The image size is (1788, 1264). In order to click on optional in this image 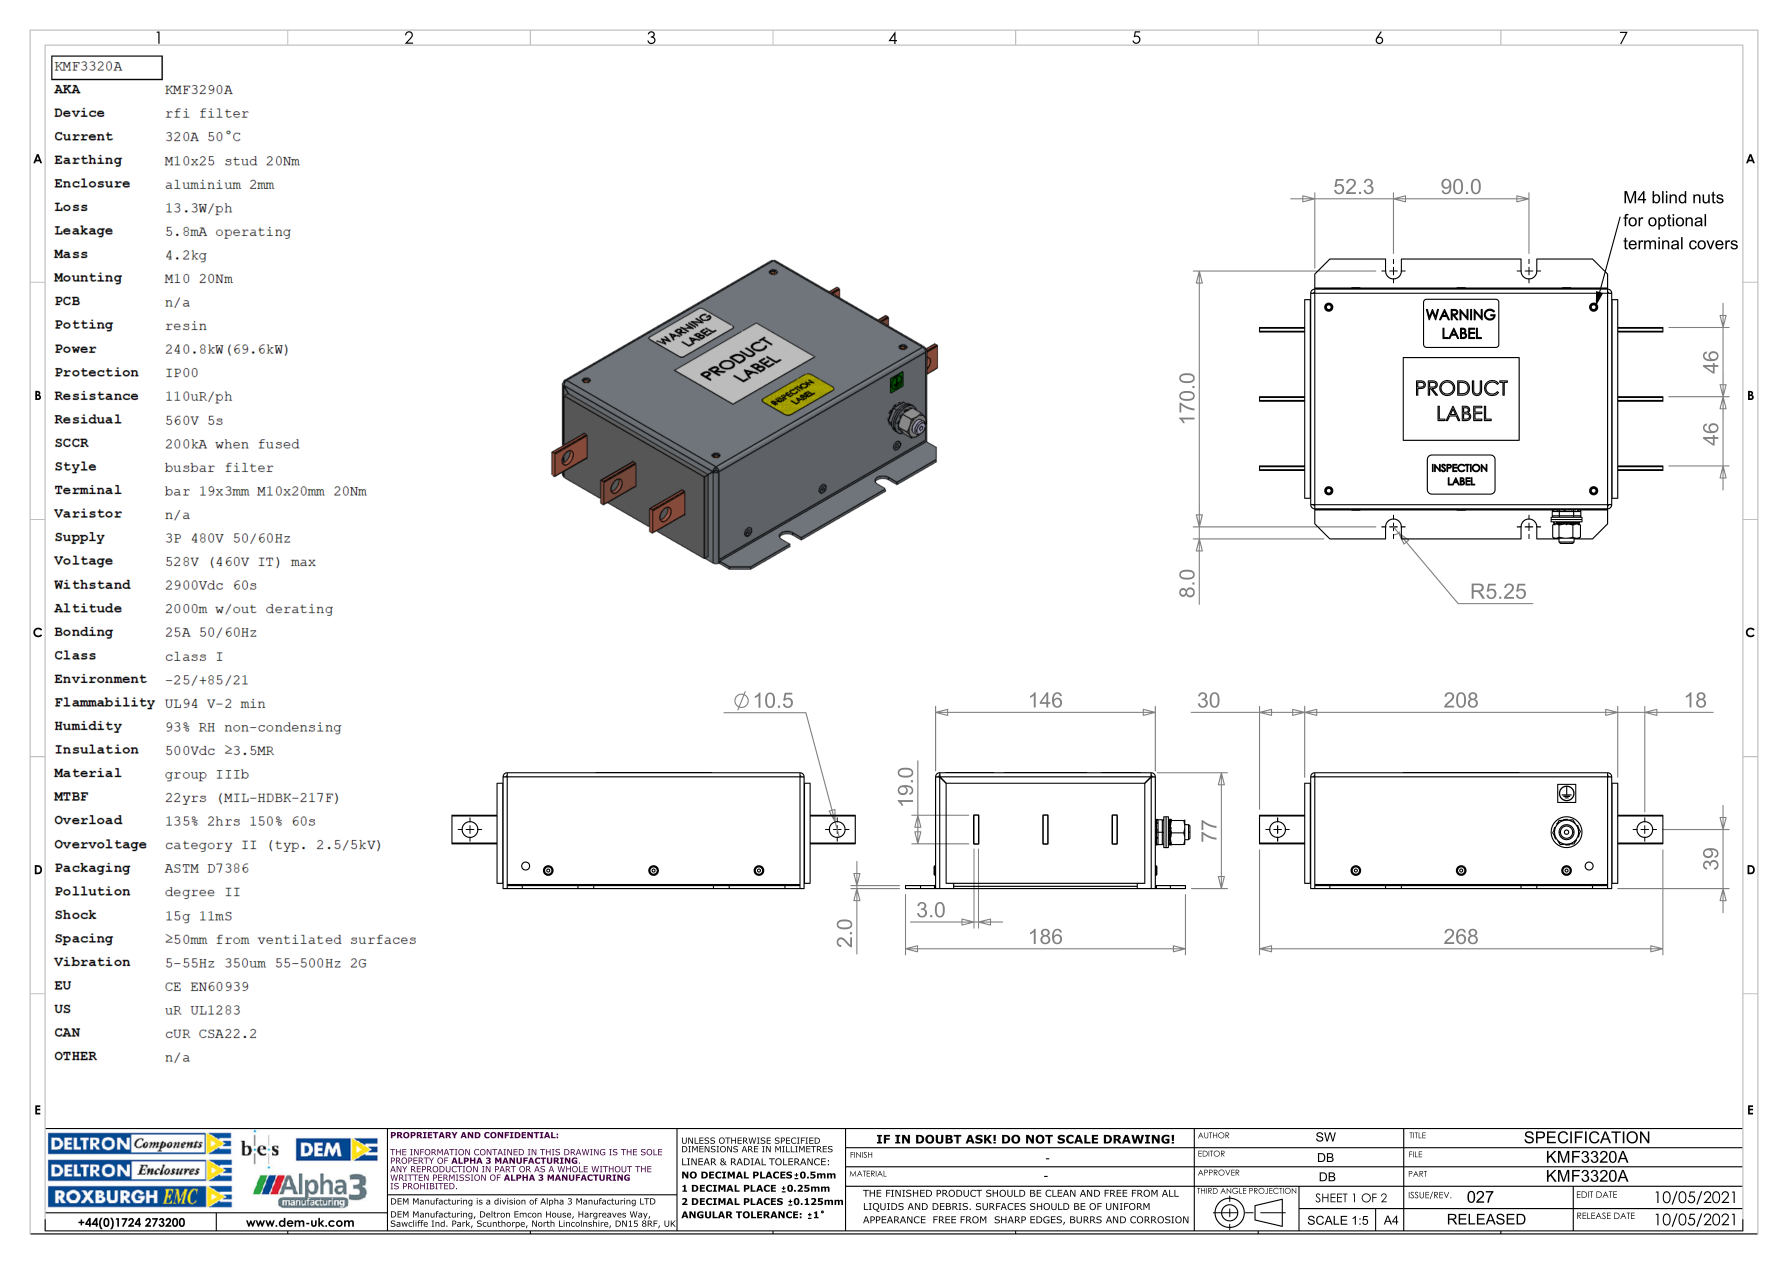, I will do `click(1677, 222)`.
